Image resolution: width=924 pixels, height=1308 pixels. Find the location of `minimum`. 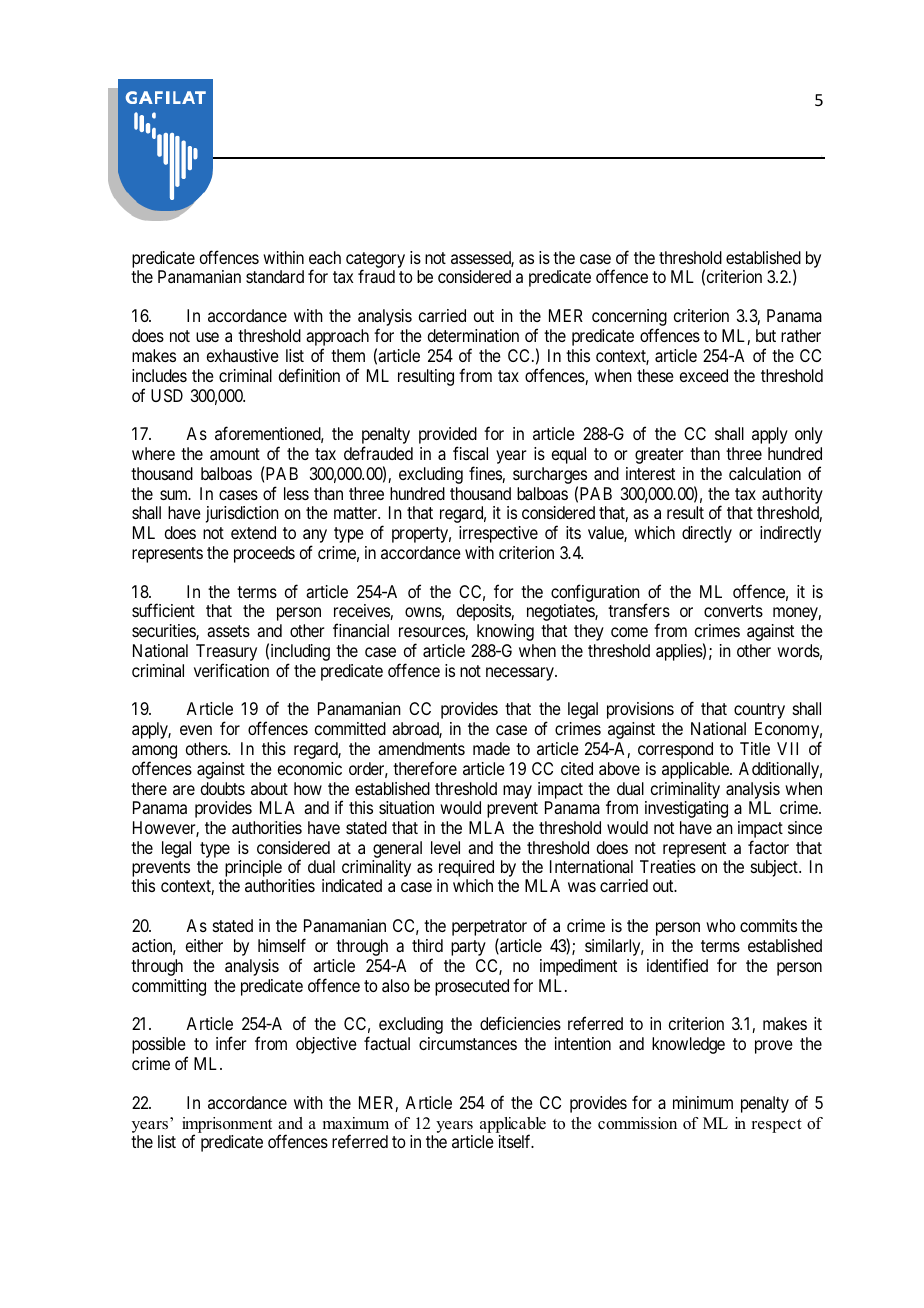

minimum is located at coordinates (703, 1102).
